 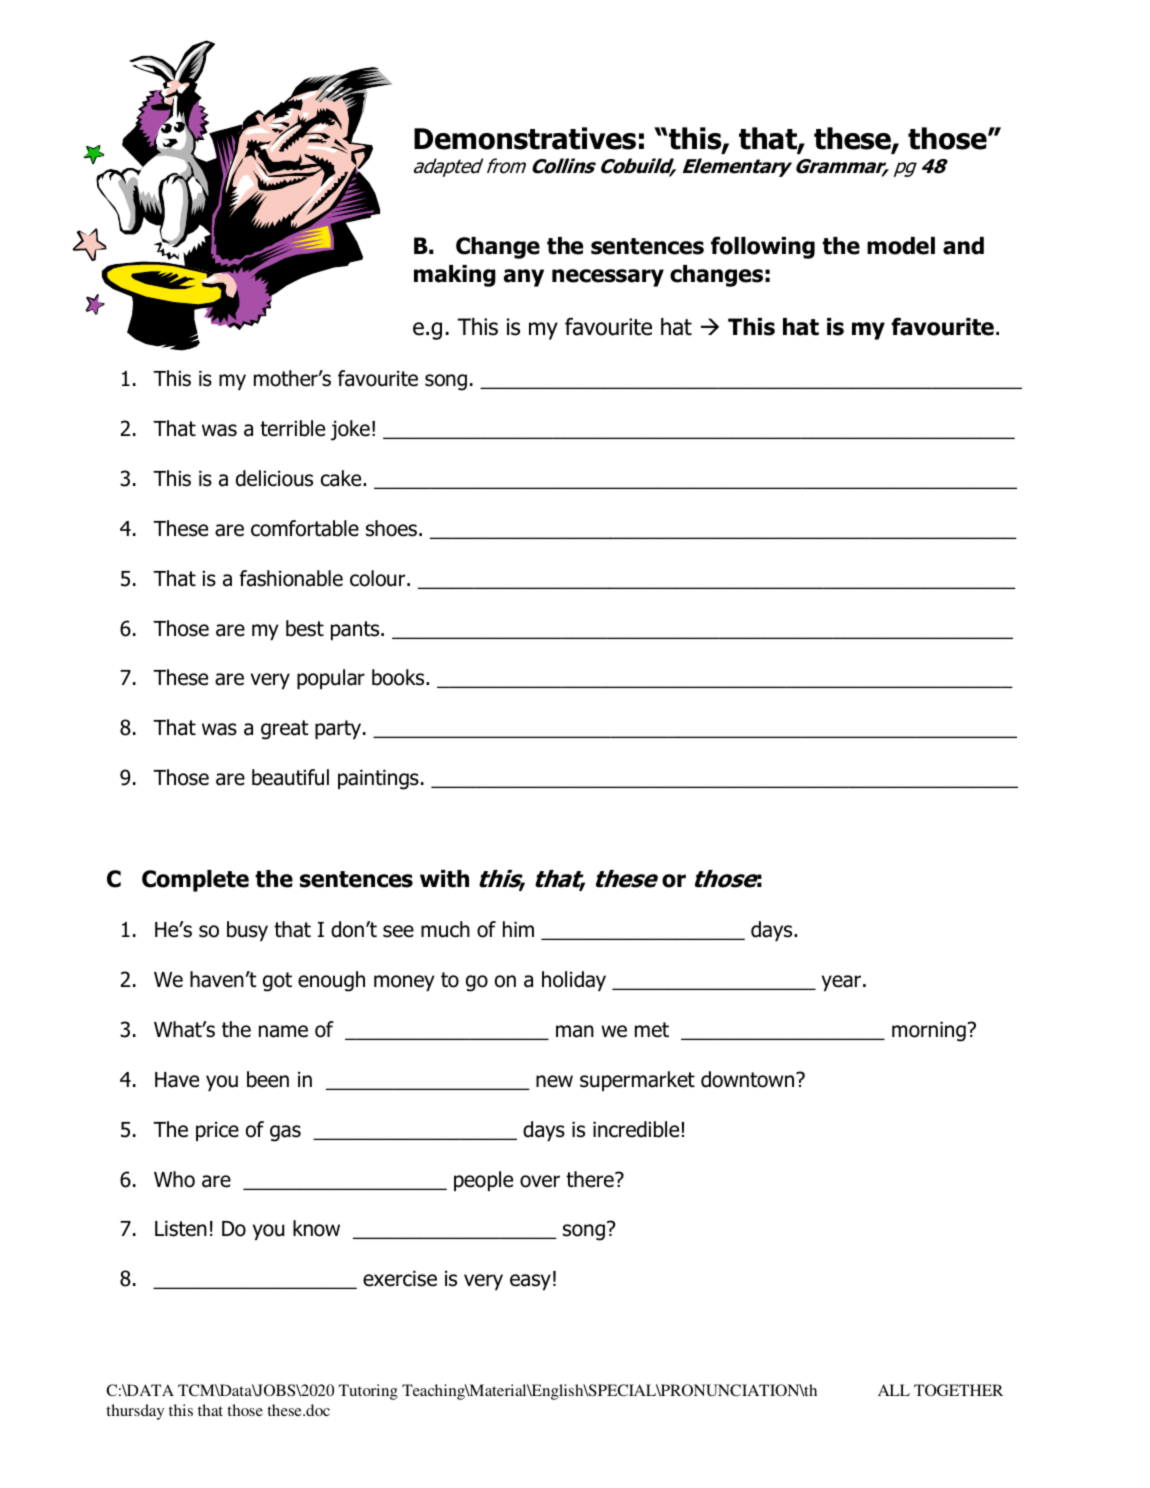 I want to click on Demonstratives, so click(x=525, y=138).
